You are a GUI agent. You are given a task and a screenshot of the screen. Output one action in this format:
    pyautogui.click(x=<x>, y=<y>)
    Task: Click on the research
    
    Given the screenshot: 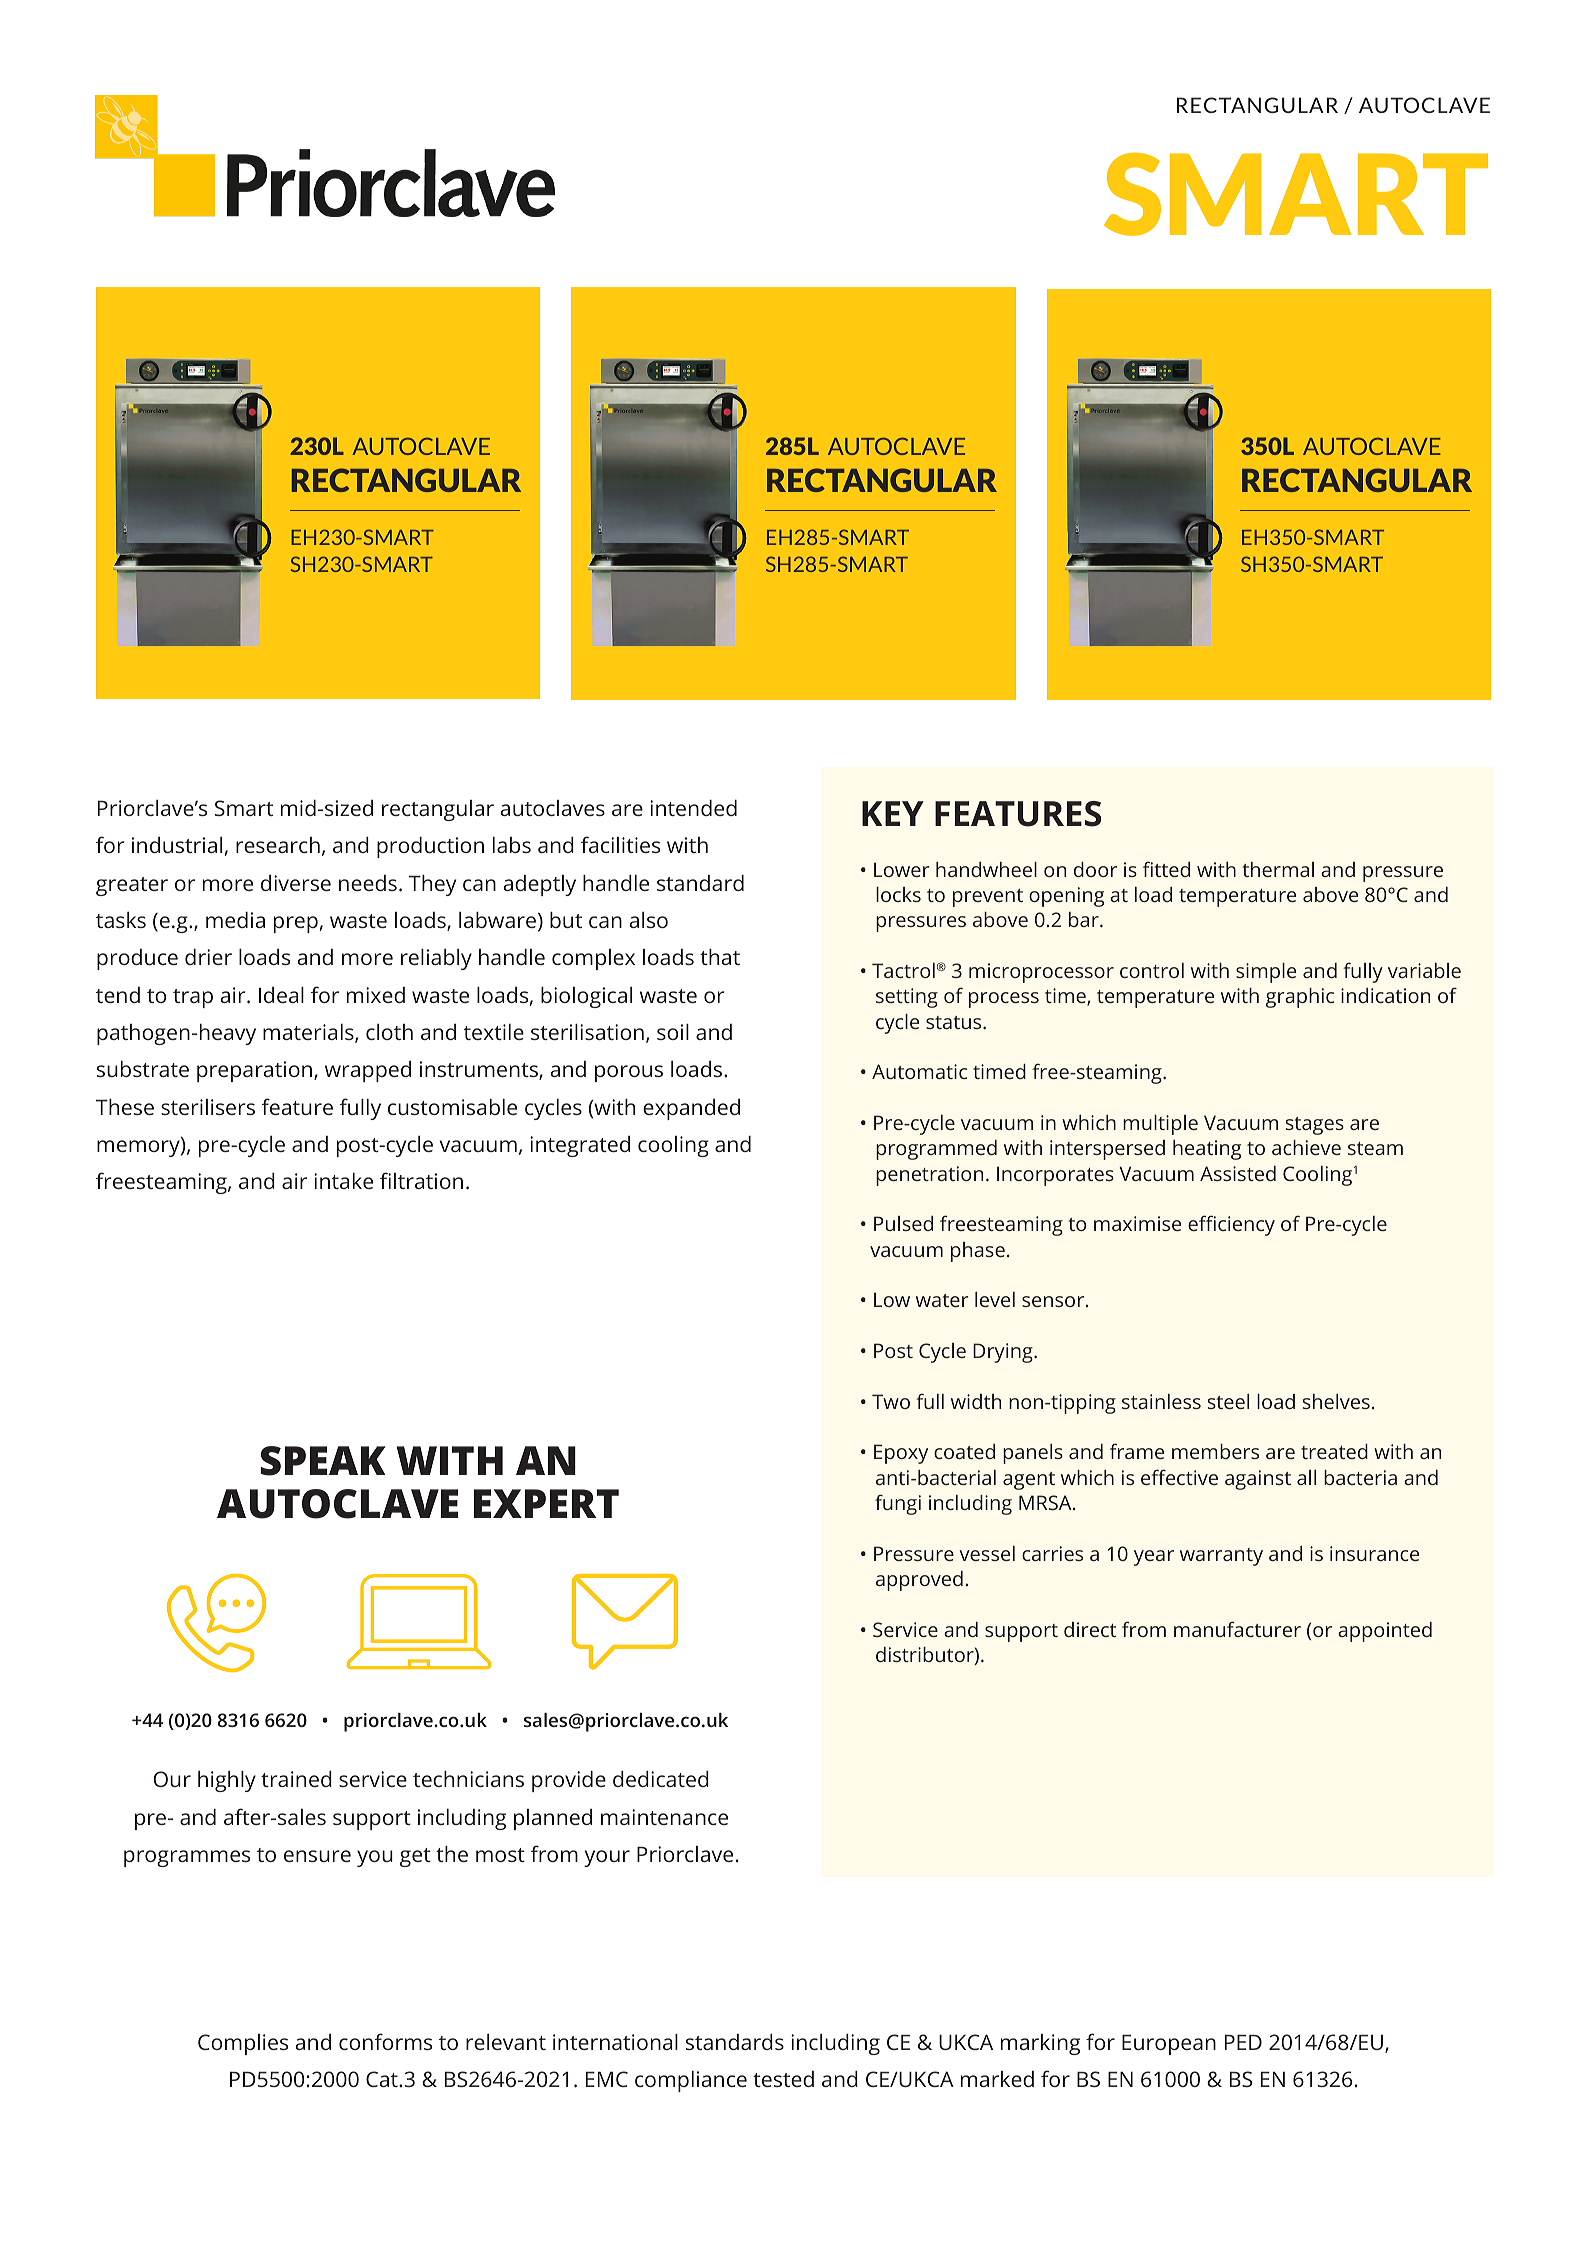 What is the action you would take?
    pyautogui.click(x=278, y=845)
